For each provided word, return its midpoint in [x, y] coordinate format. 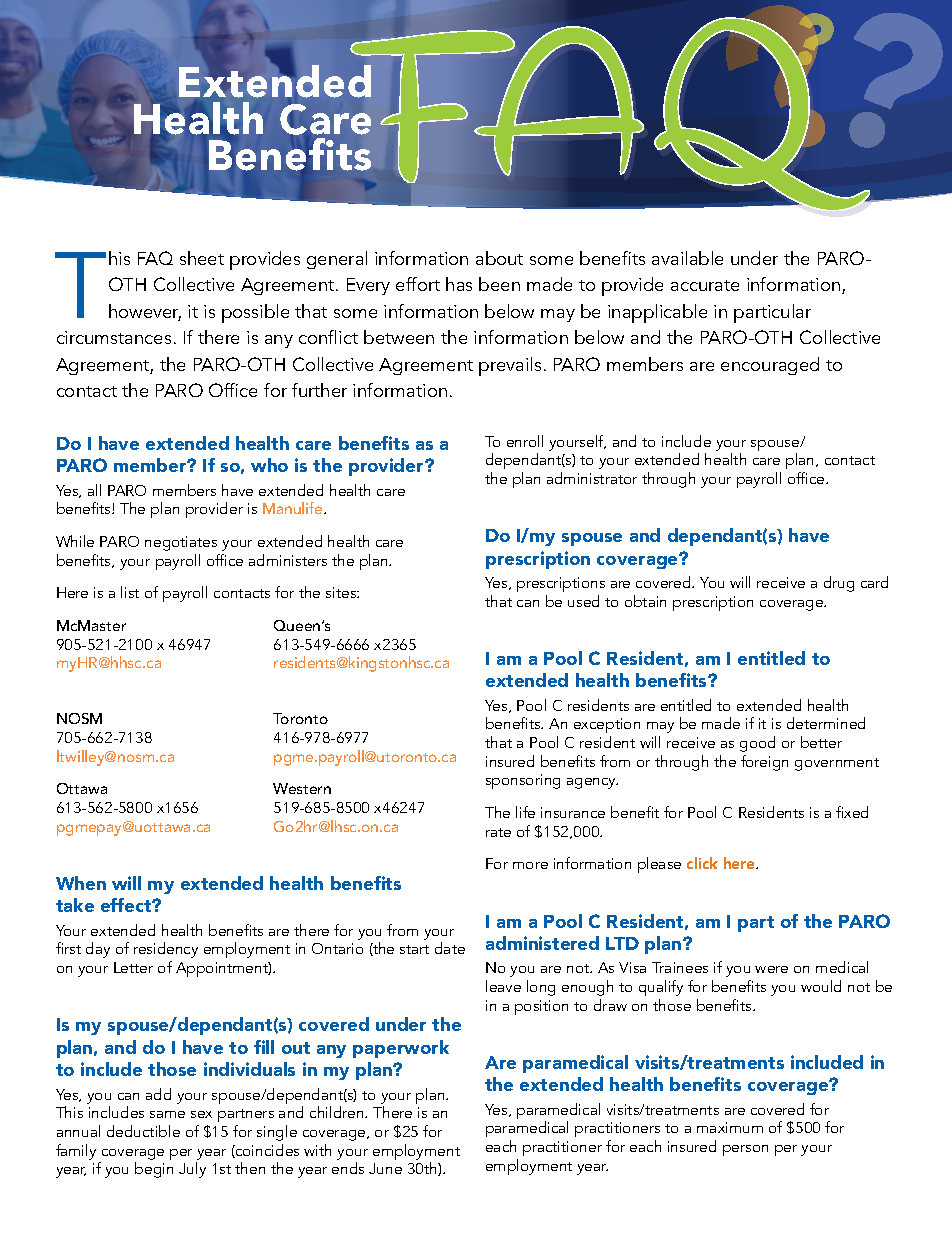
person [745, 1150]
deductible [143, 1131]
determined [826, 723]
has [459, 284]
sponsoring [523, 781]
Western [302, 788]
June [385, 1168]
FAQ [155, 258]
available [687, 258]
